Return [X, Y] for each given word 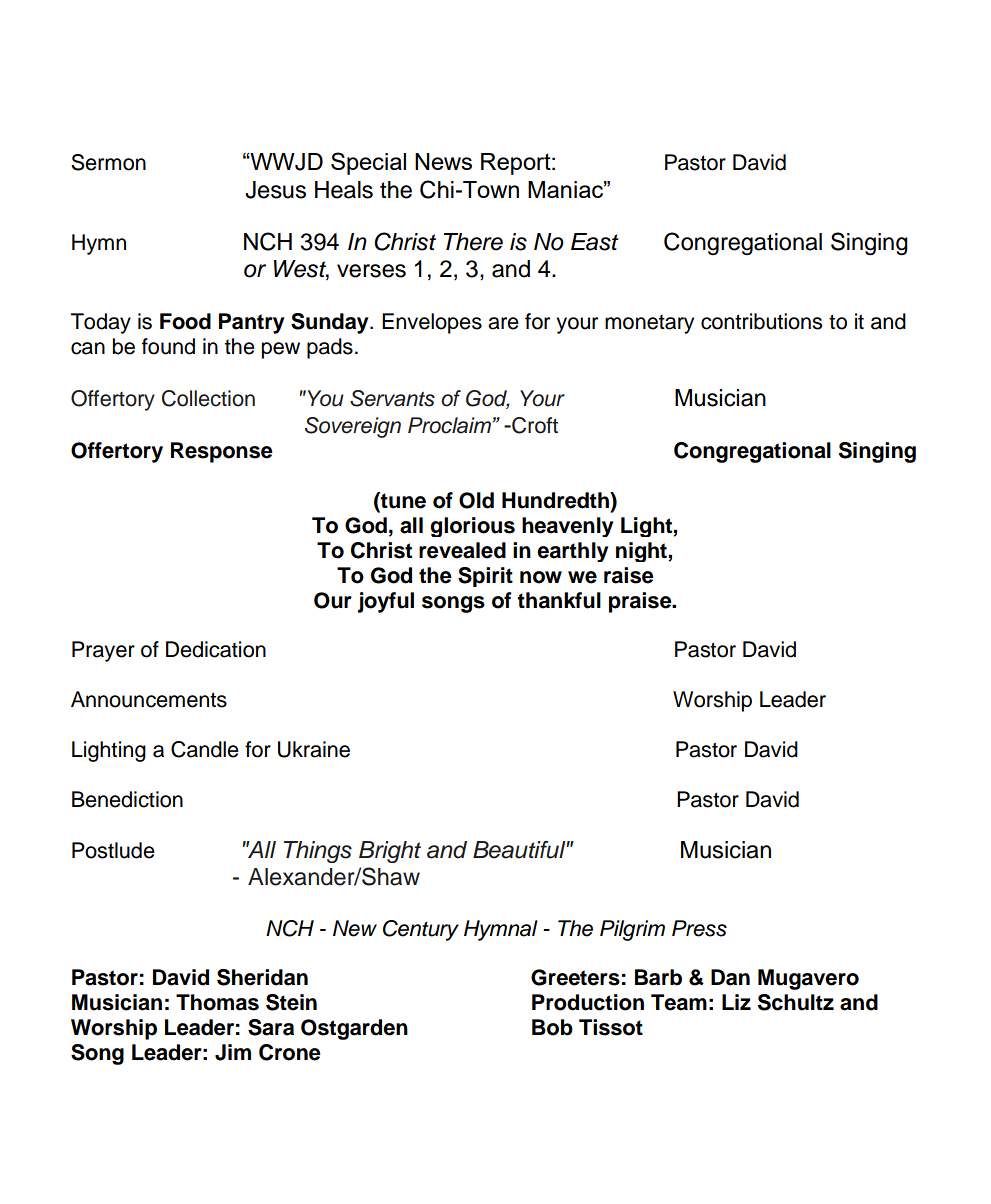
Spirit [485, 577]
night [642, 552]
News [443, 161]
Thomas [217, 1002]
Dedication [216, 649]
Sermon [108, 162]
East [595, 242]
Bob [552, 1027]
